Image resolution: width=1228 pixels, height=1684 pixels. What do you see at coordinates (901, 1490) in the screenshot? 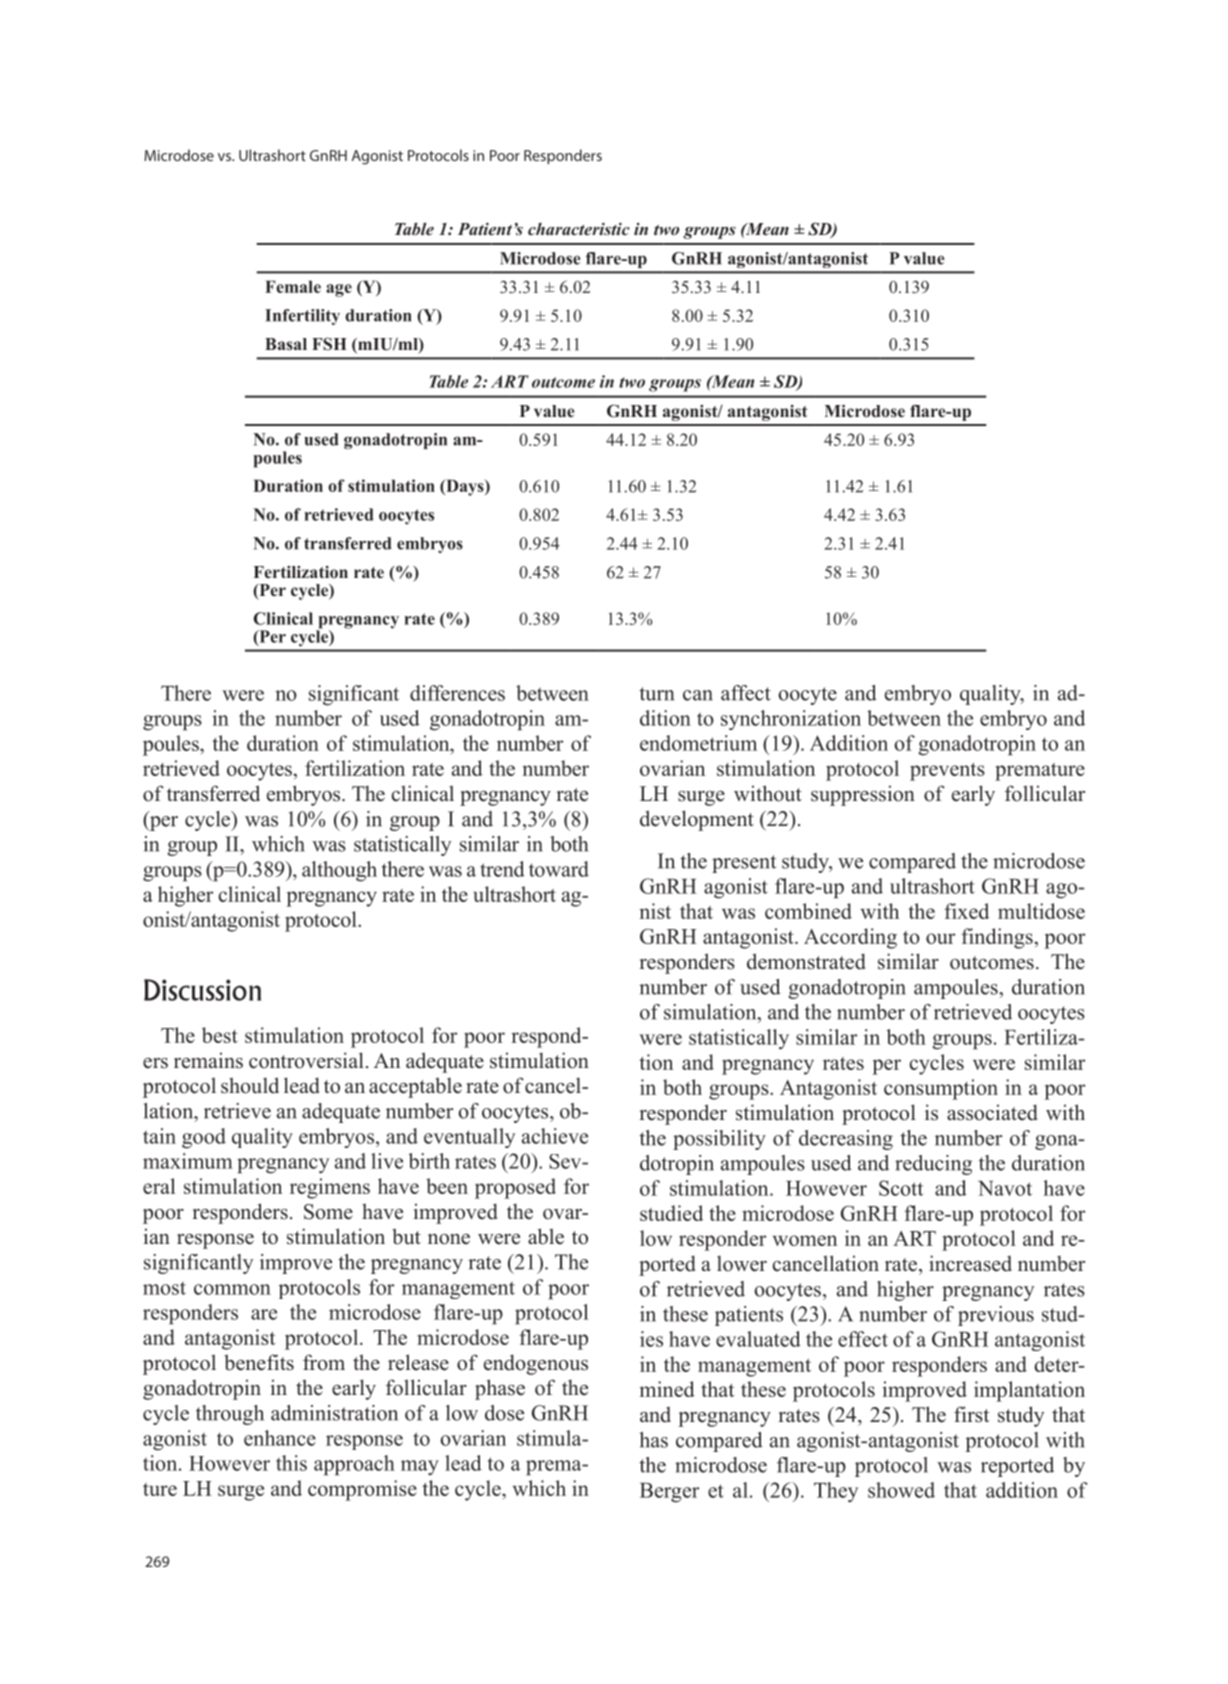
I see `showed` at bounding box center [901, 1490].
